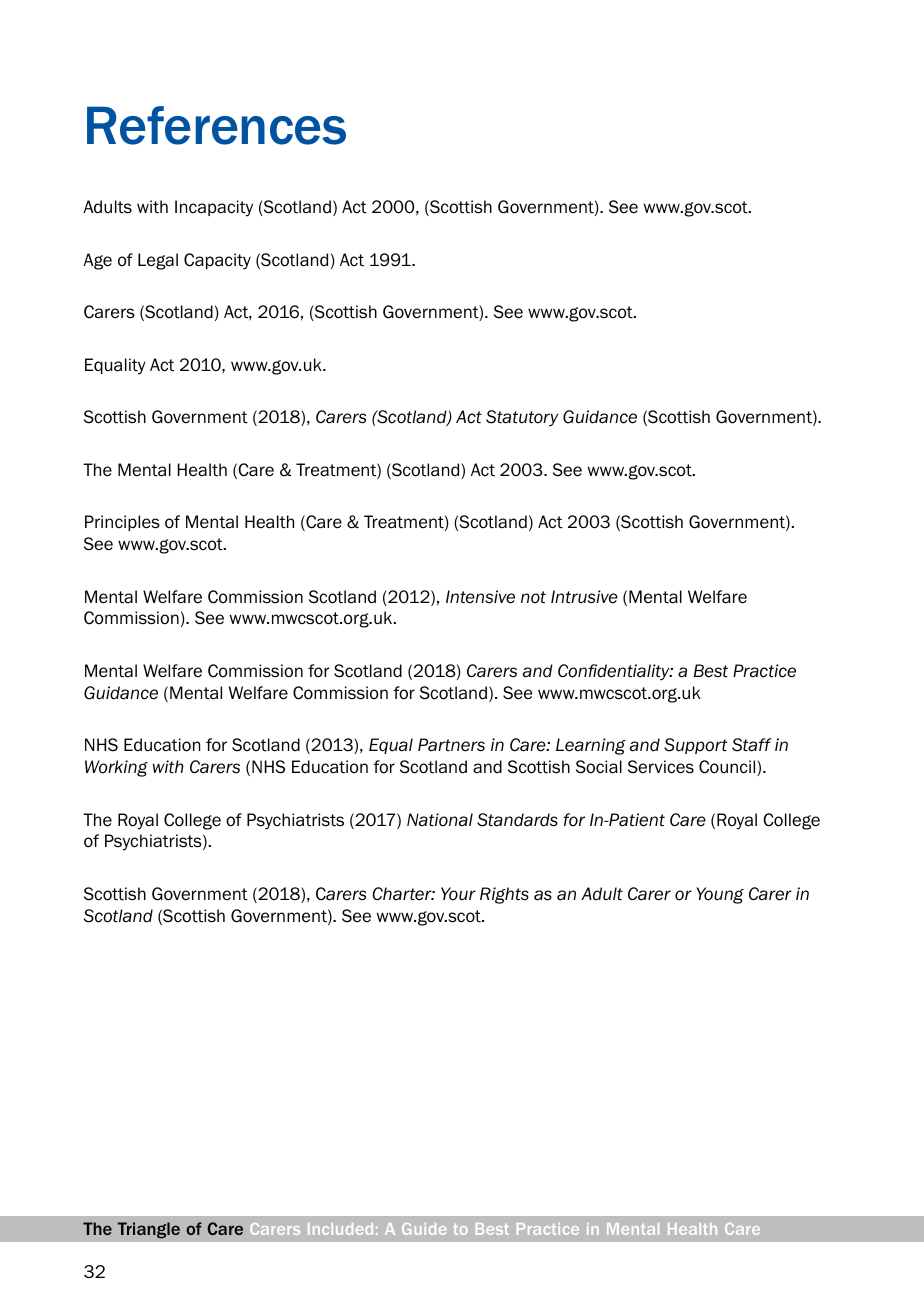 This image has height=1308, width=924. I want to click on Guide, so click(424, 1229).
